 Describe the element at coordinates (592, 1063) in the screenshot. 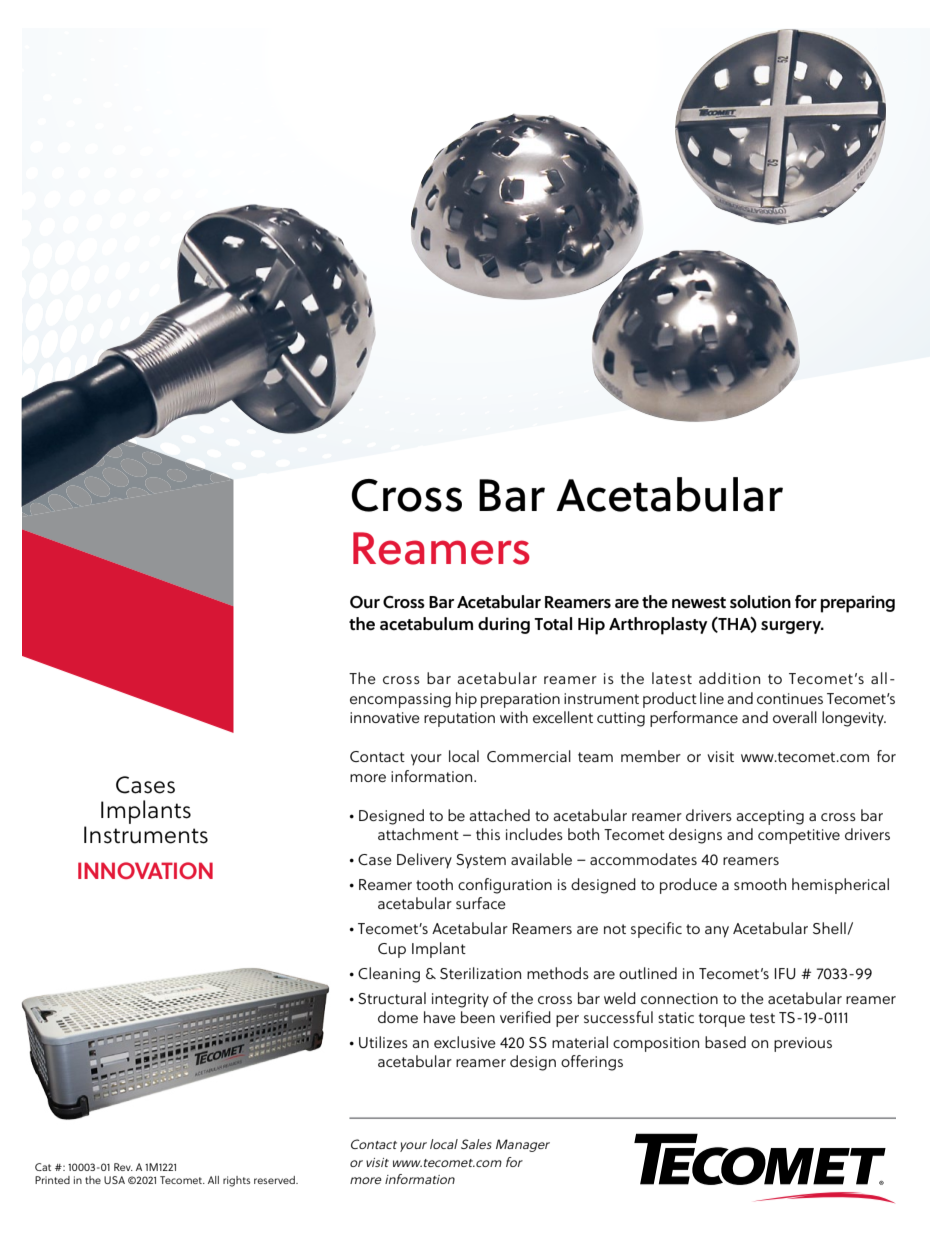

I see `offerings` at that location.
